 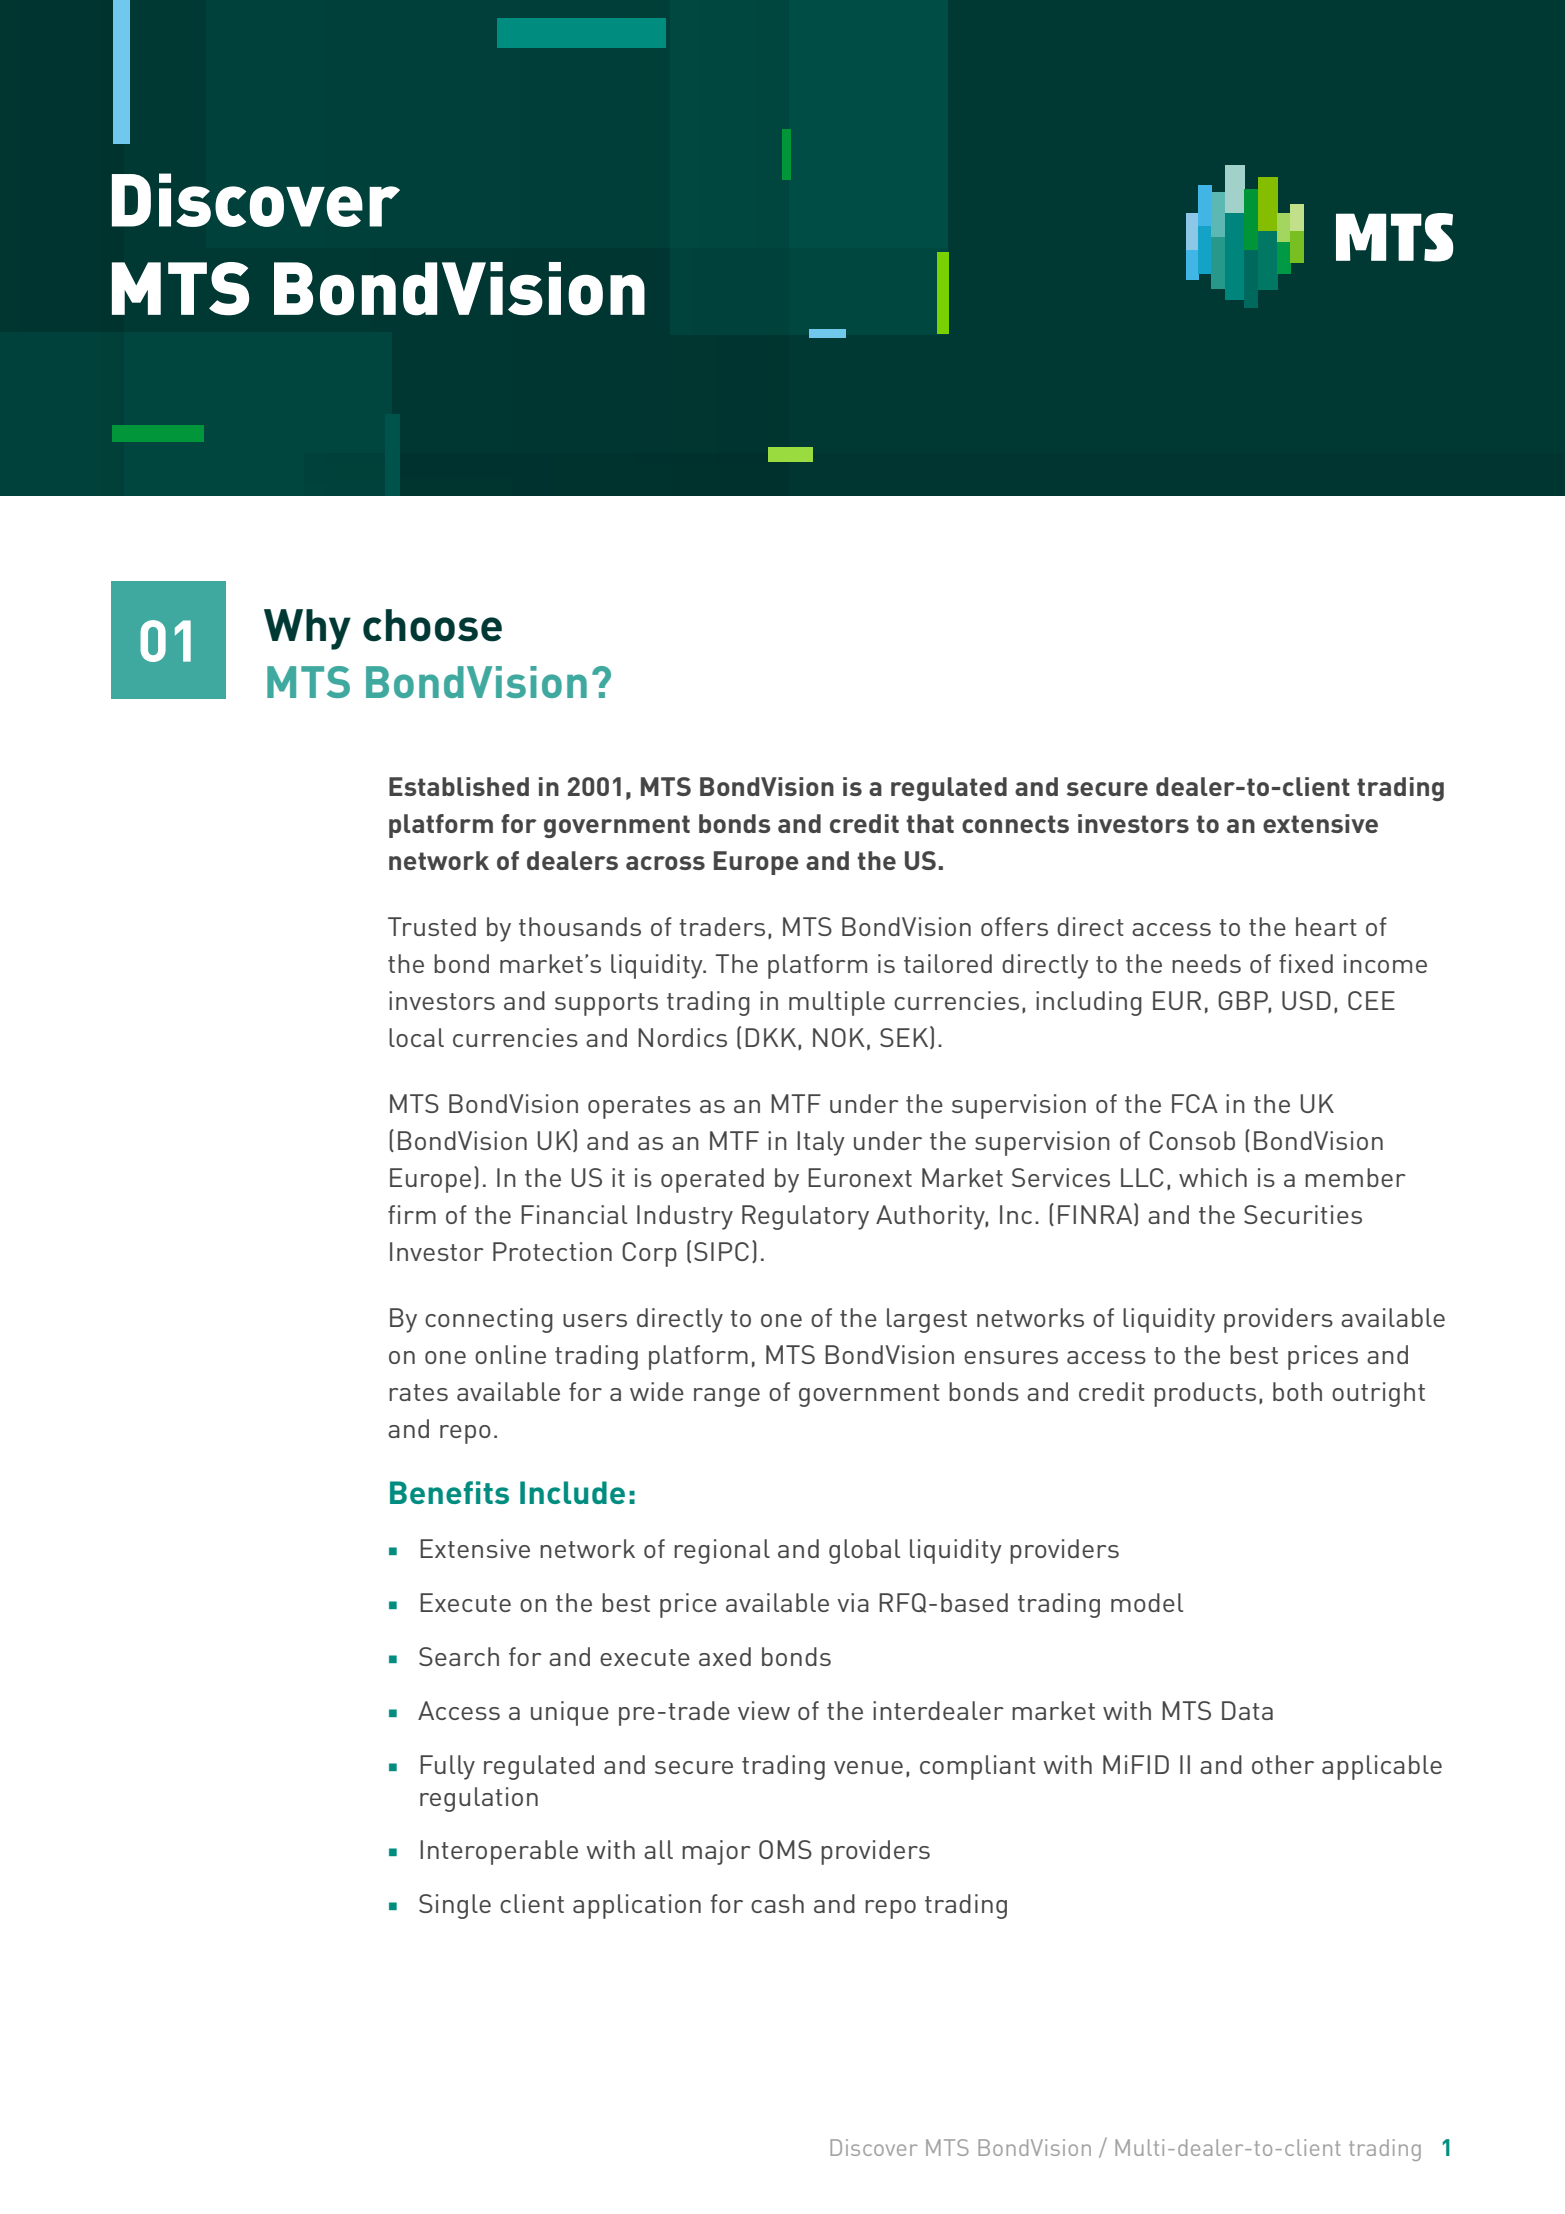 What do you see at coordinates (459, 1656) in the image?
I see `Search` at bounding box center [459, 1656].
